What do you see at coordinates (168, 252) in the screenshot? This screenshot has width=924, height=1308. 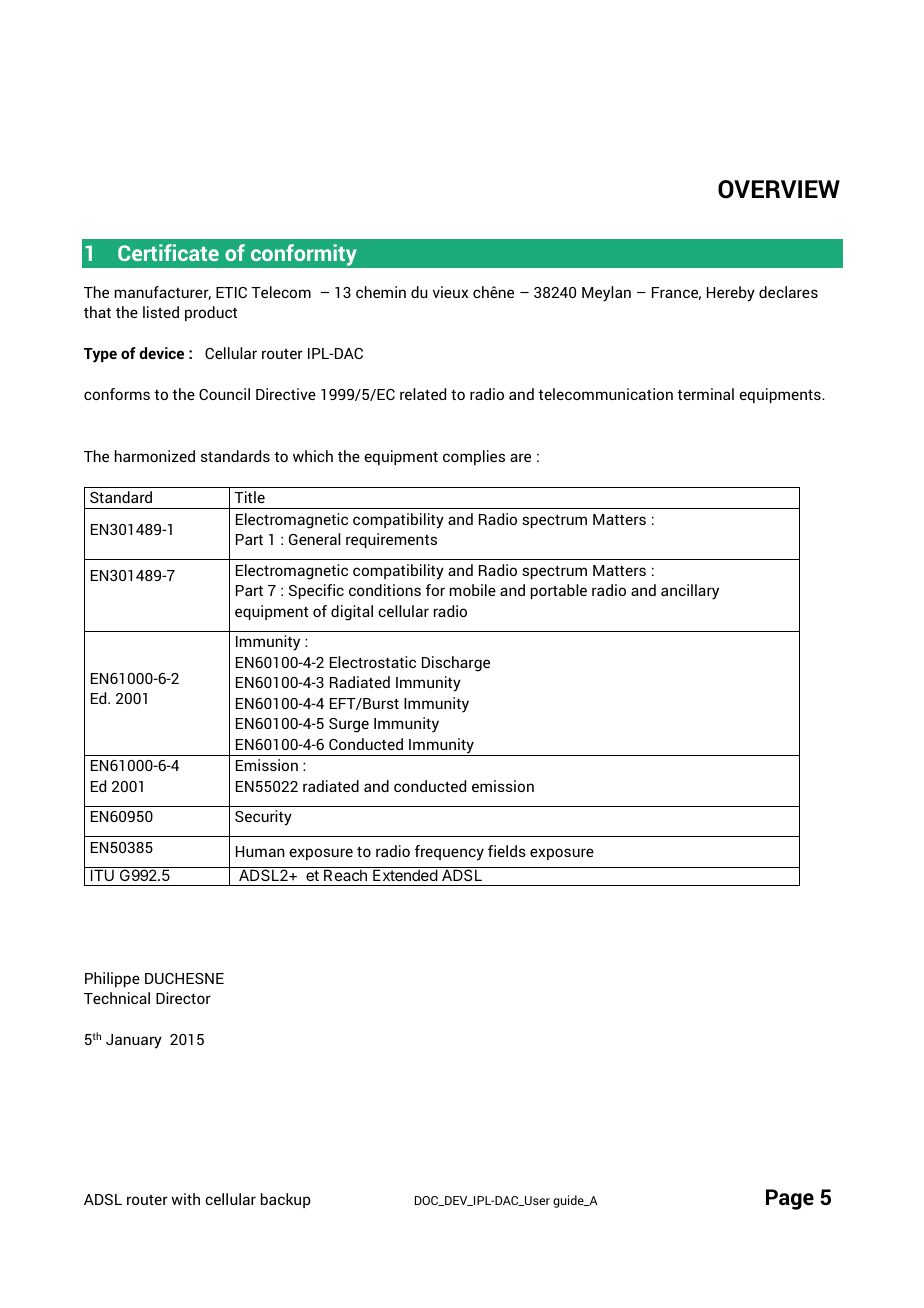 I see `Certificate` at bounding box center [168, 252].
